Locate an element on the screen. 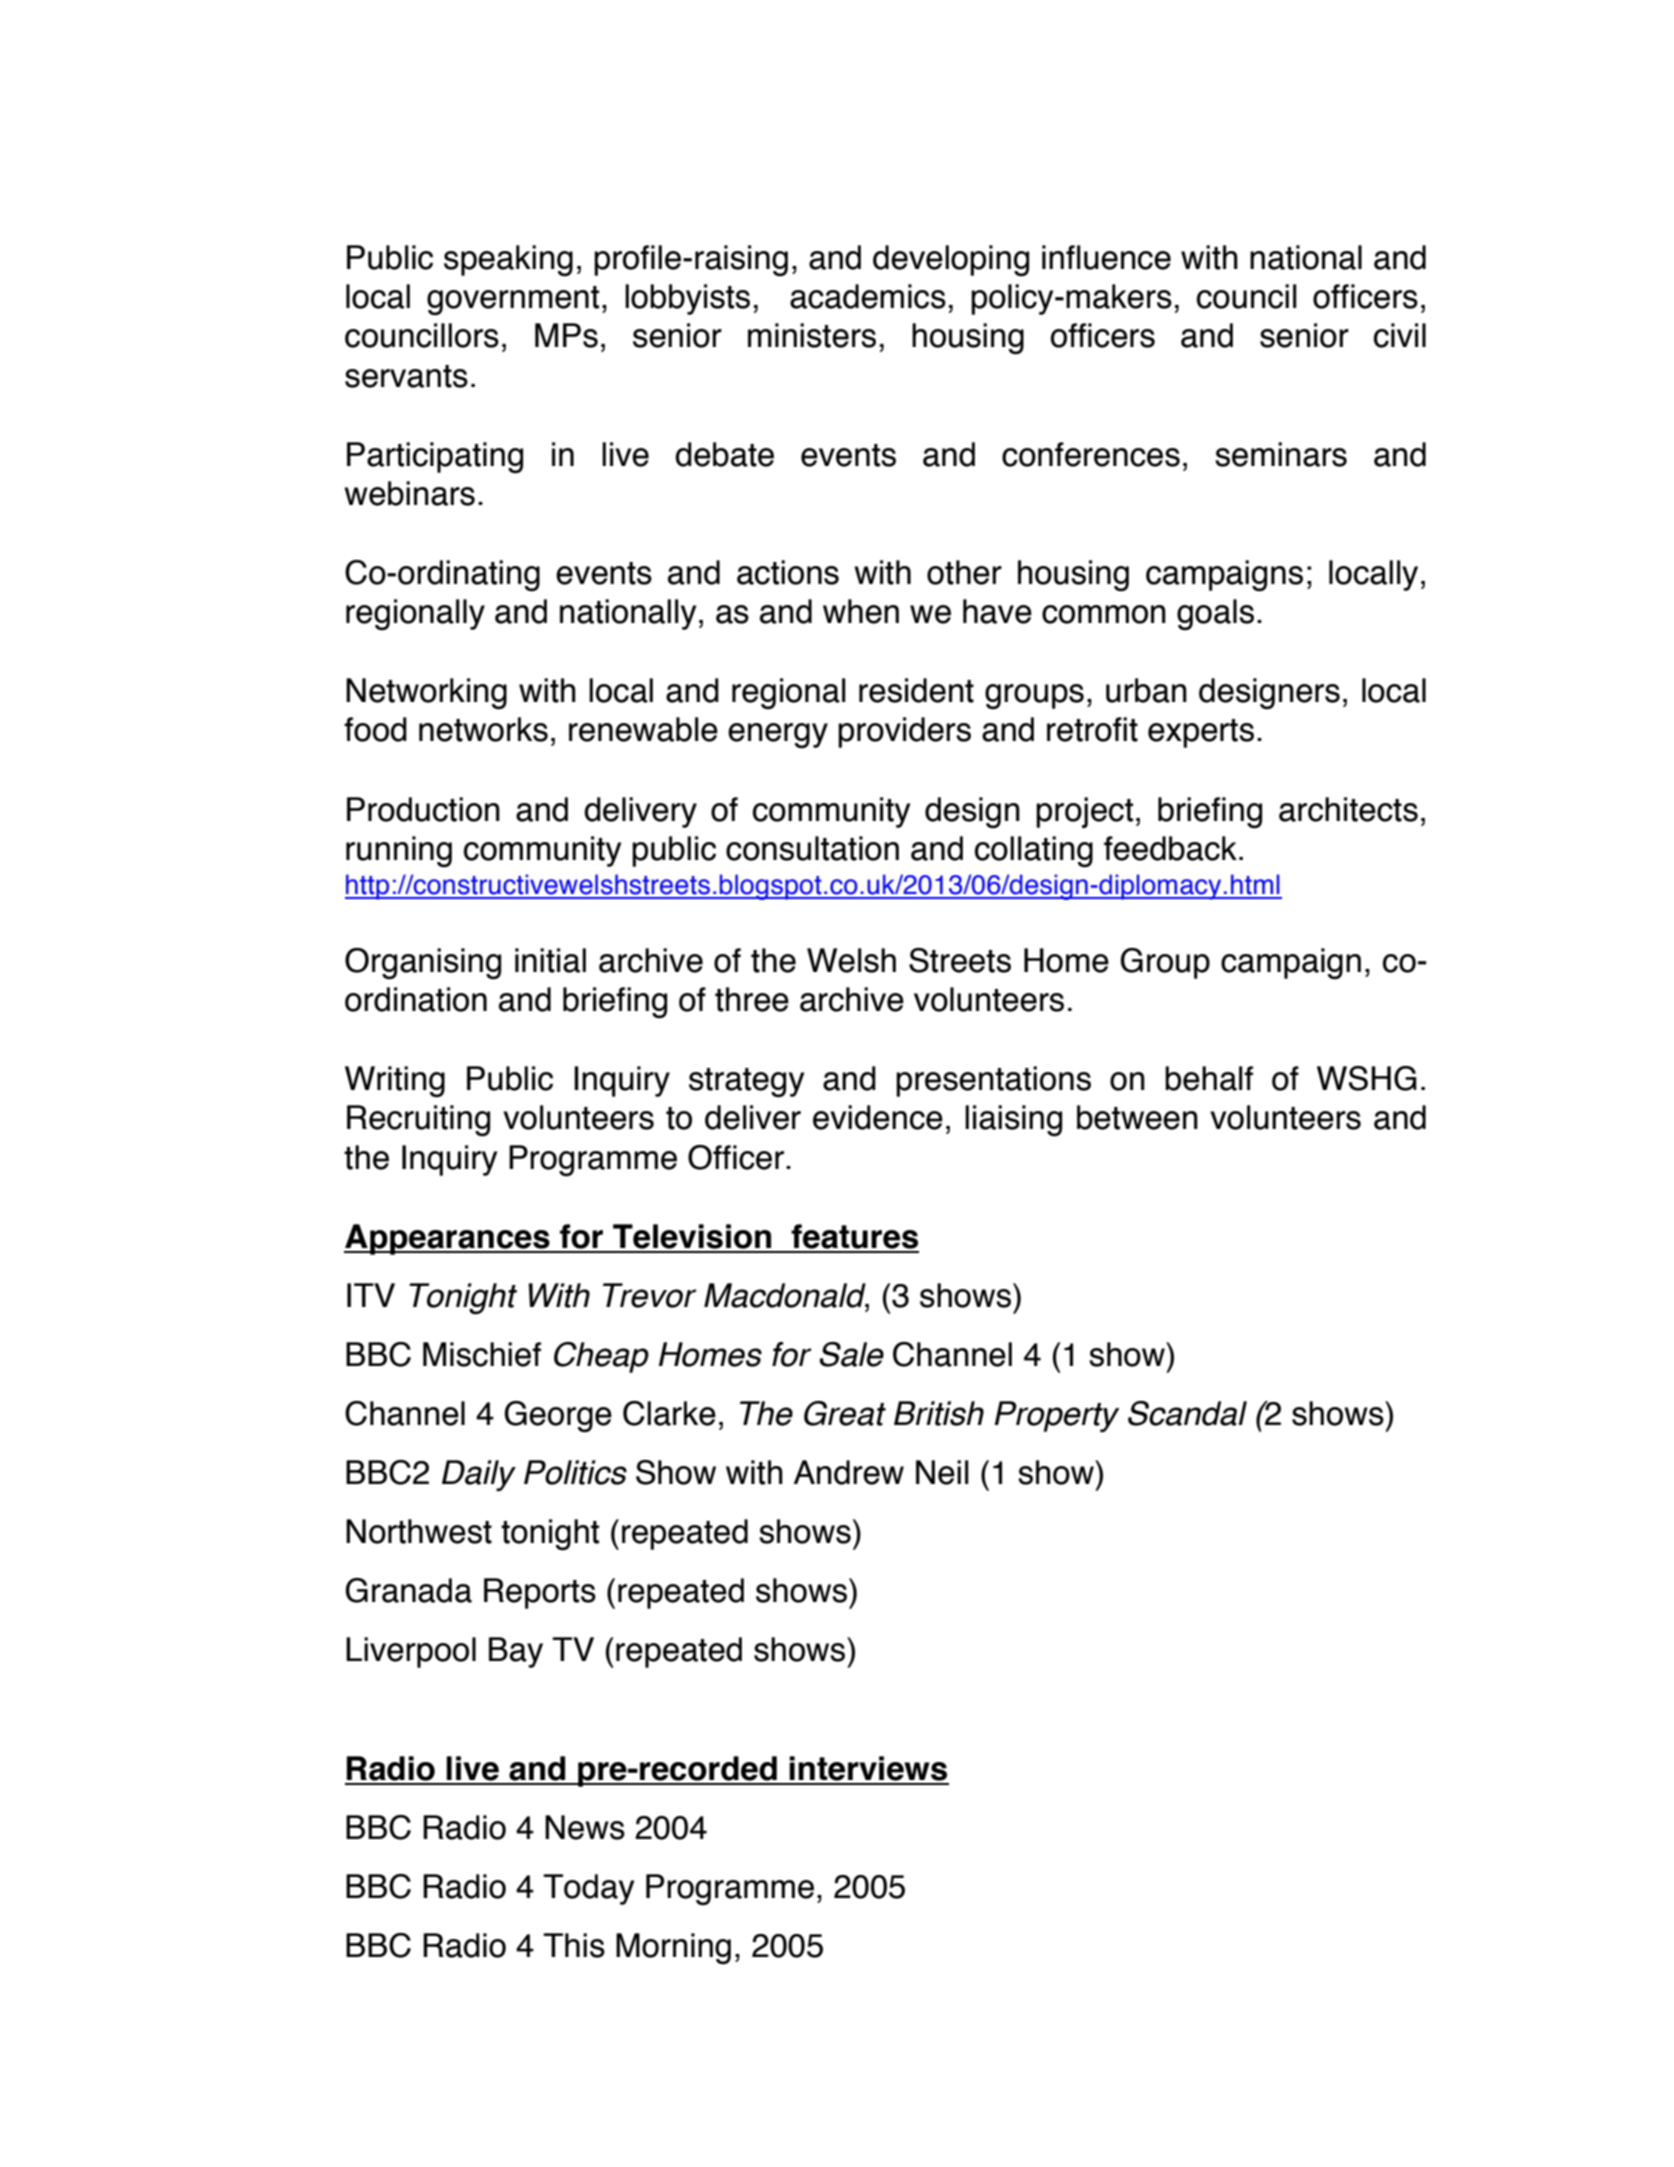 The height and width of the screenshot is (2167, 1674). Scandal is located at coordinates (1187, 1413).
